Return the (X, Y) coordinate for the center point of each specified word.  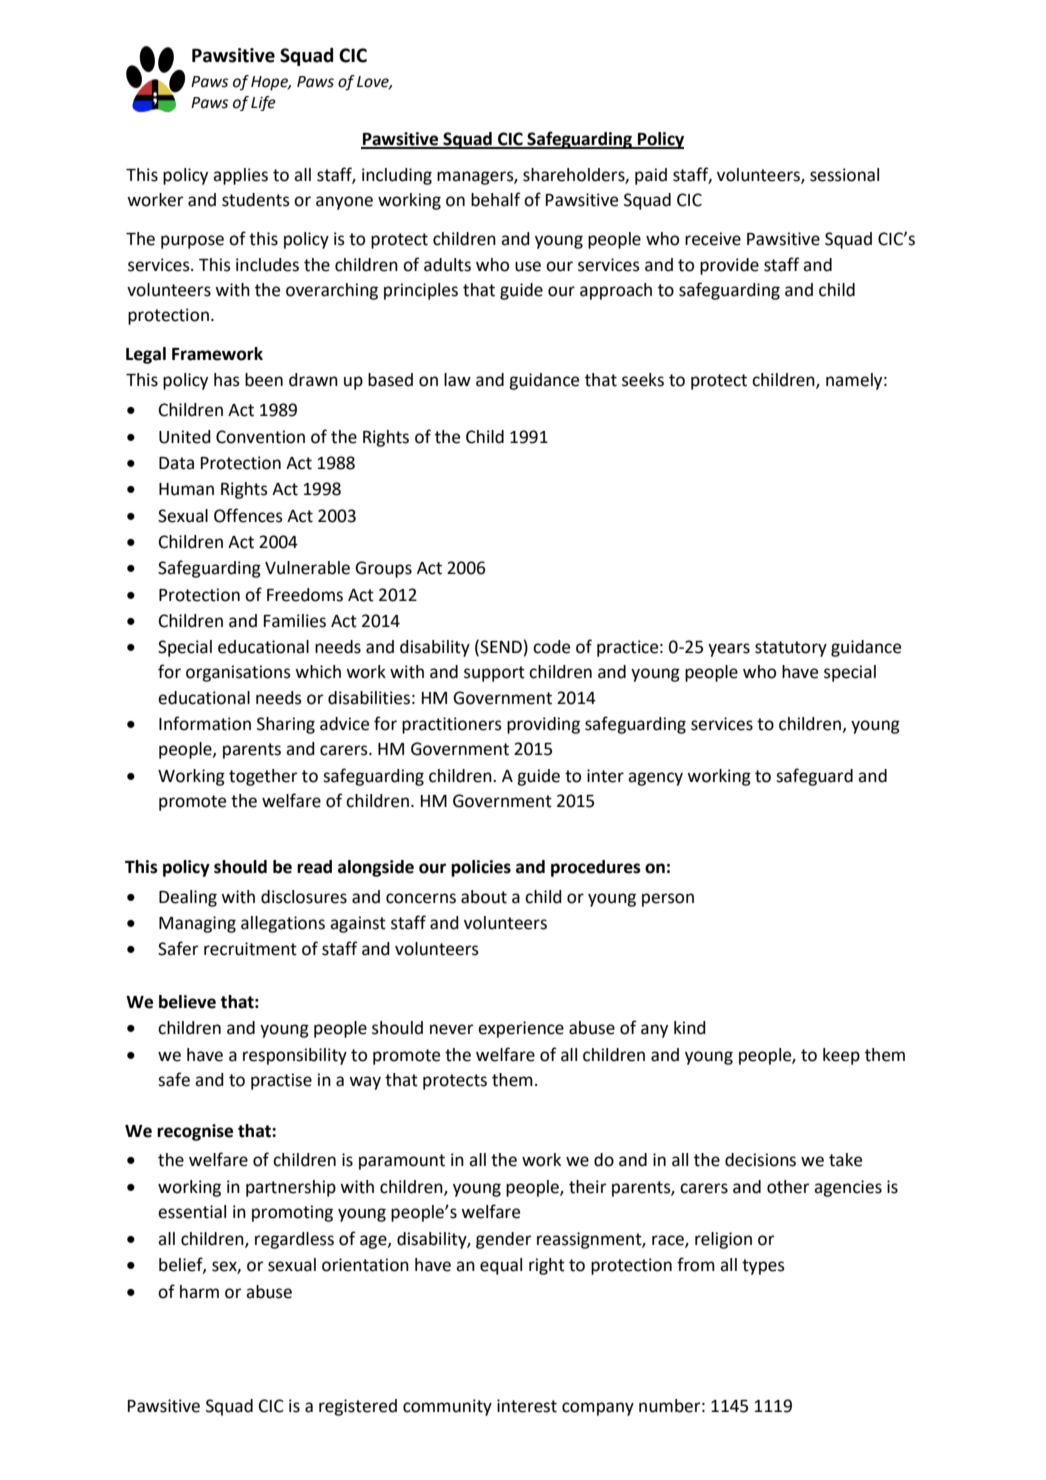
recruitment (250, 949)
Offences (248, 515)
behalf (496, 199)
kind (690, 1028)
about (484, 897)
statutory (791, 649)
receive (713, 239)
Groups (383, 569)
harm (199, 1292)
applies (240, 176)
